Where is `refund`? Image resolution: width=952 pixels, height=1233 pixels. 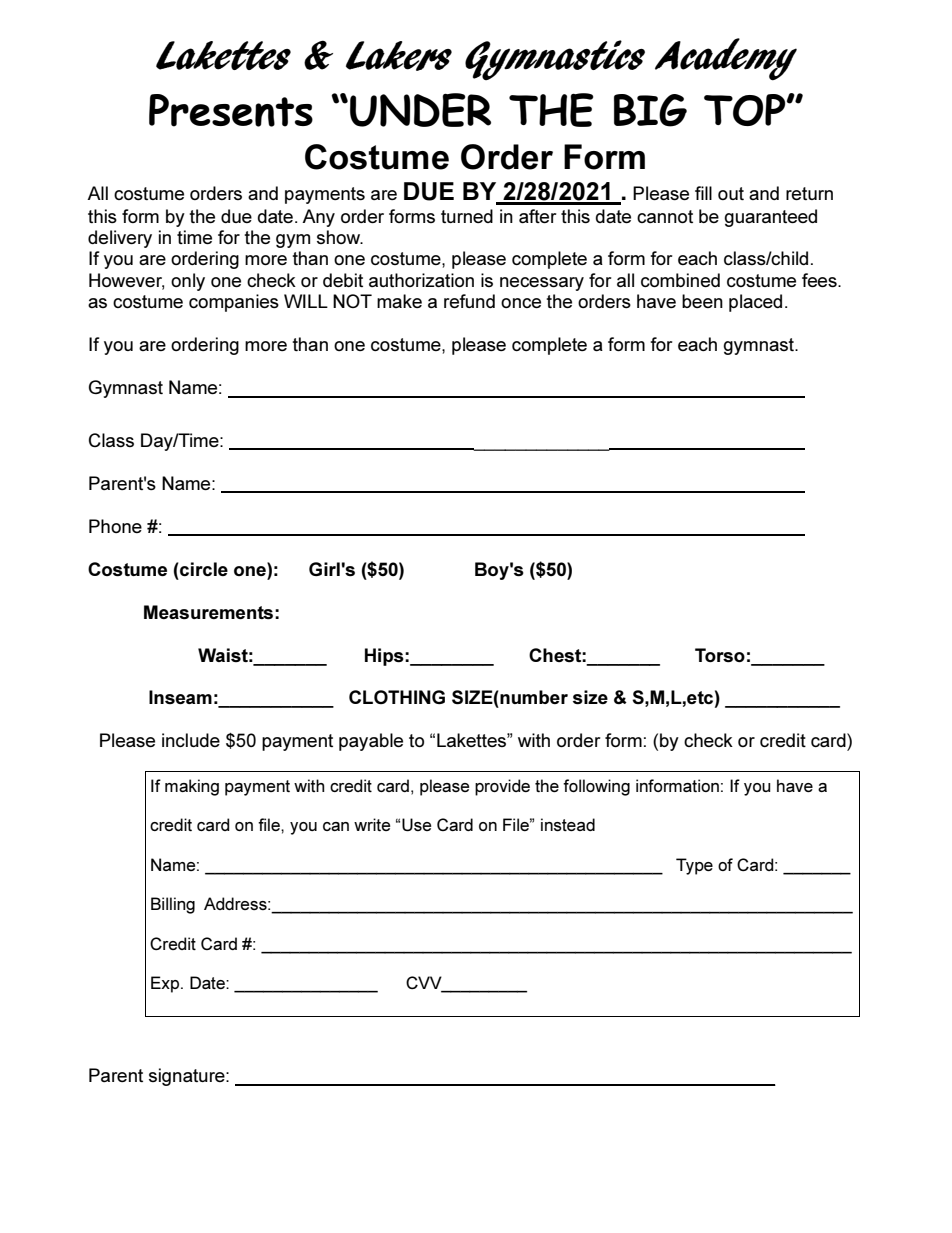 refund is located at coordinates (469, 301).
